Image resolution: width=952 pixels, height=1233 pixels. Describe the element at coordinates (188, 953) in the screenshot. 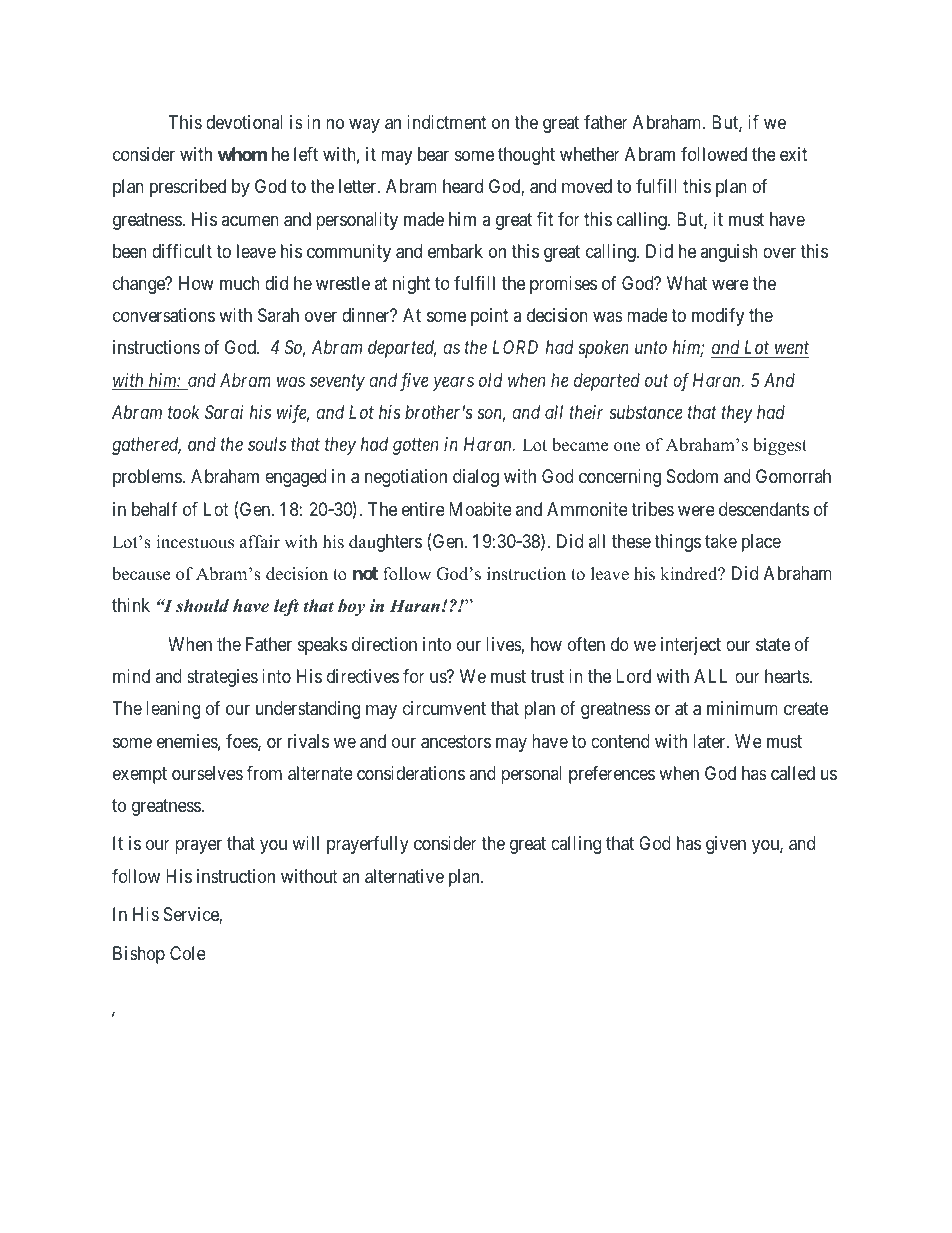

I see `Cole` at that location.
